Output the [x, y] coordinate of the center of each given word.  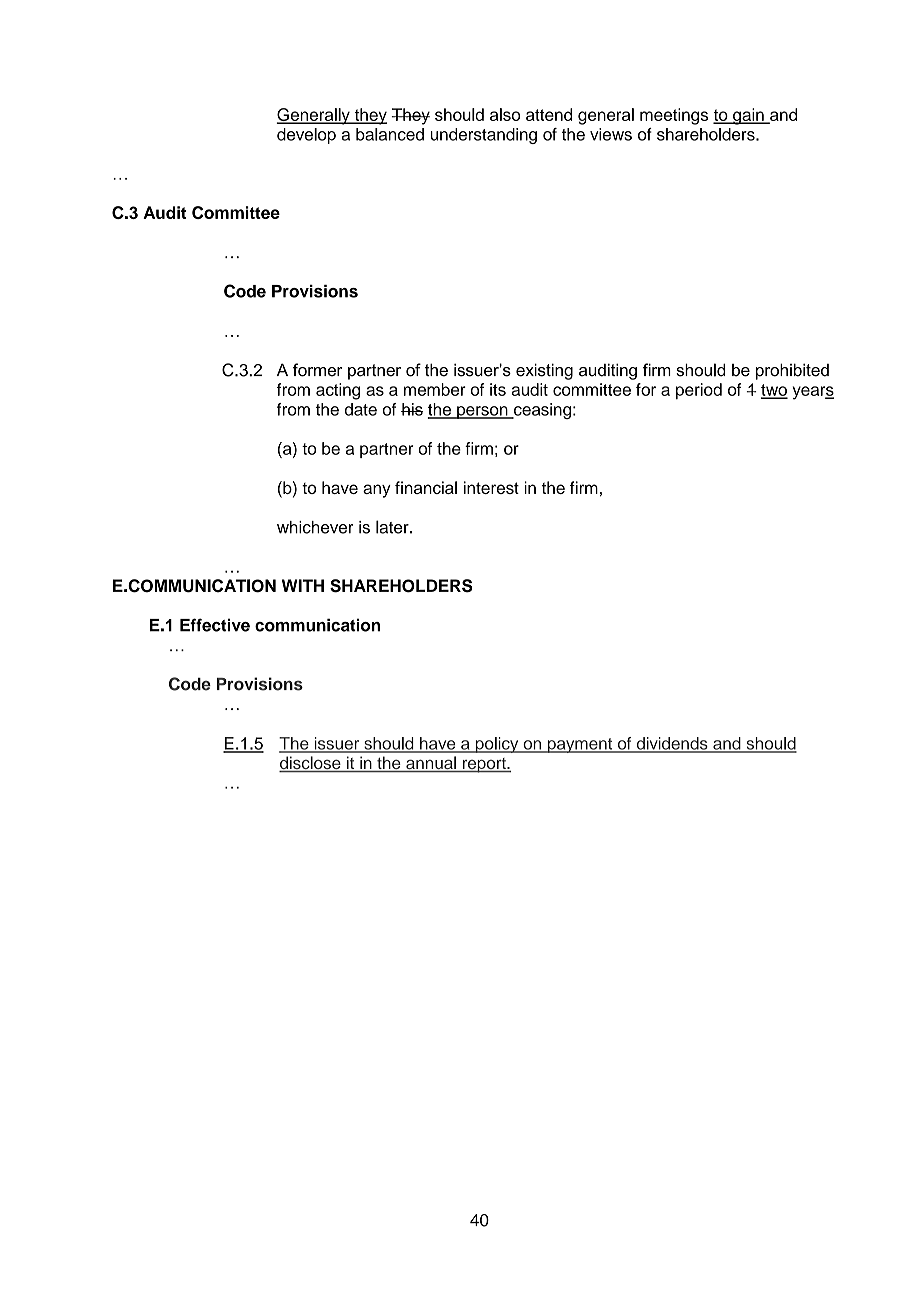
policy [497, 745]
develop [306, 136]
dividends [672, 744]
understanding [483, 136]
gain [748, 116]
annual [431, 764]
